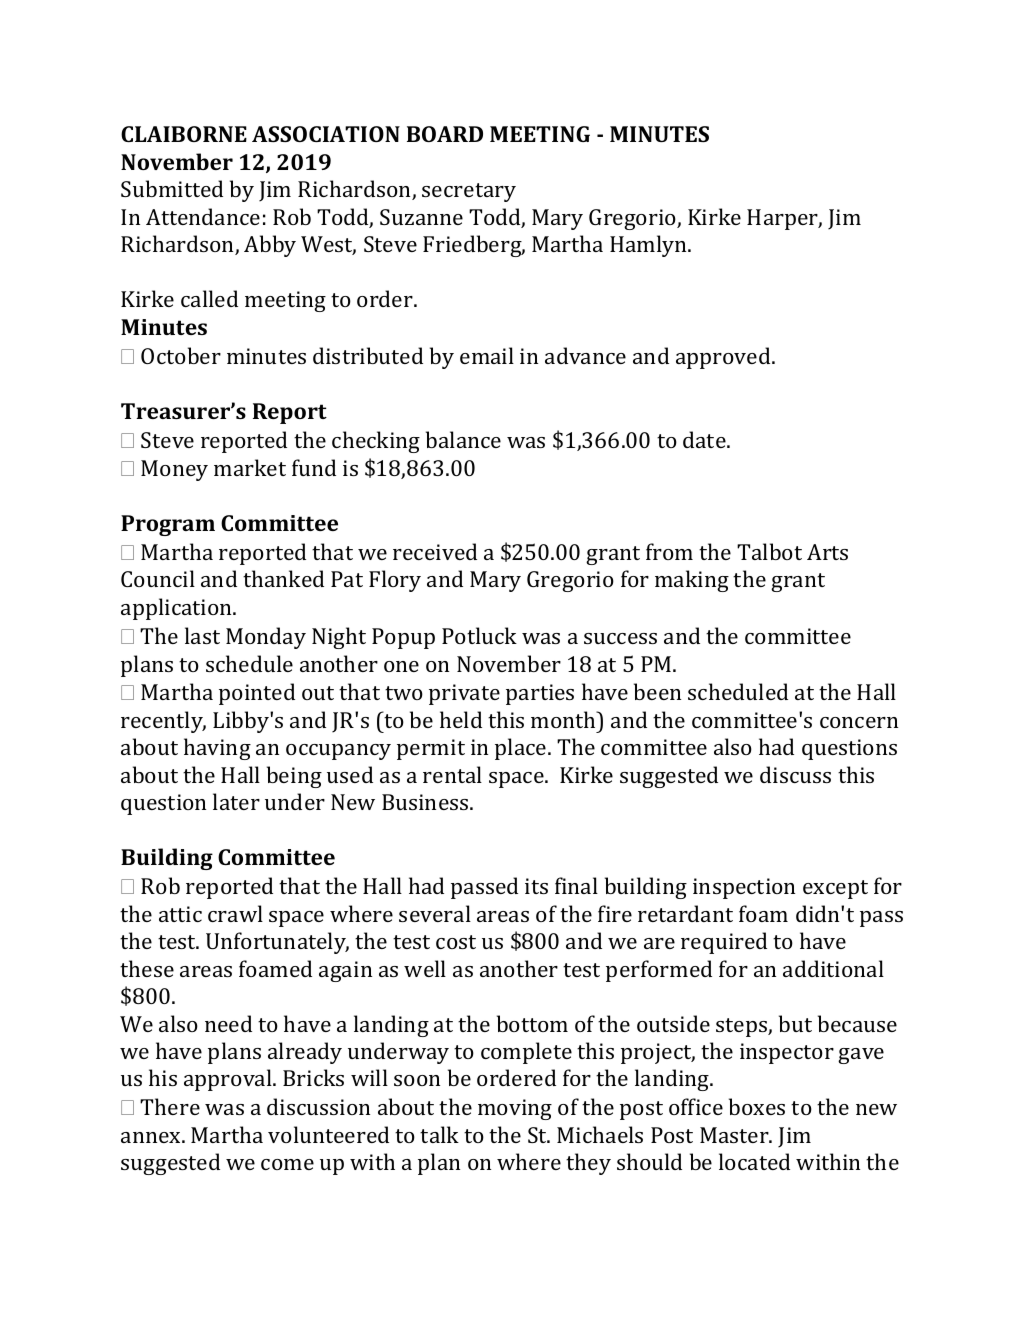 The image size is (1026, 1327). I want to click on approved, so click(724, 358).
